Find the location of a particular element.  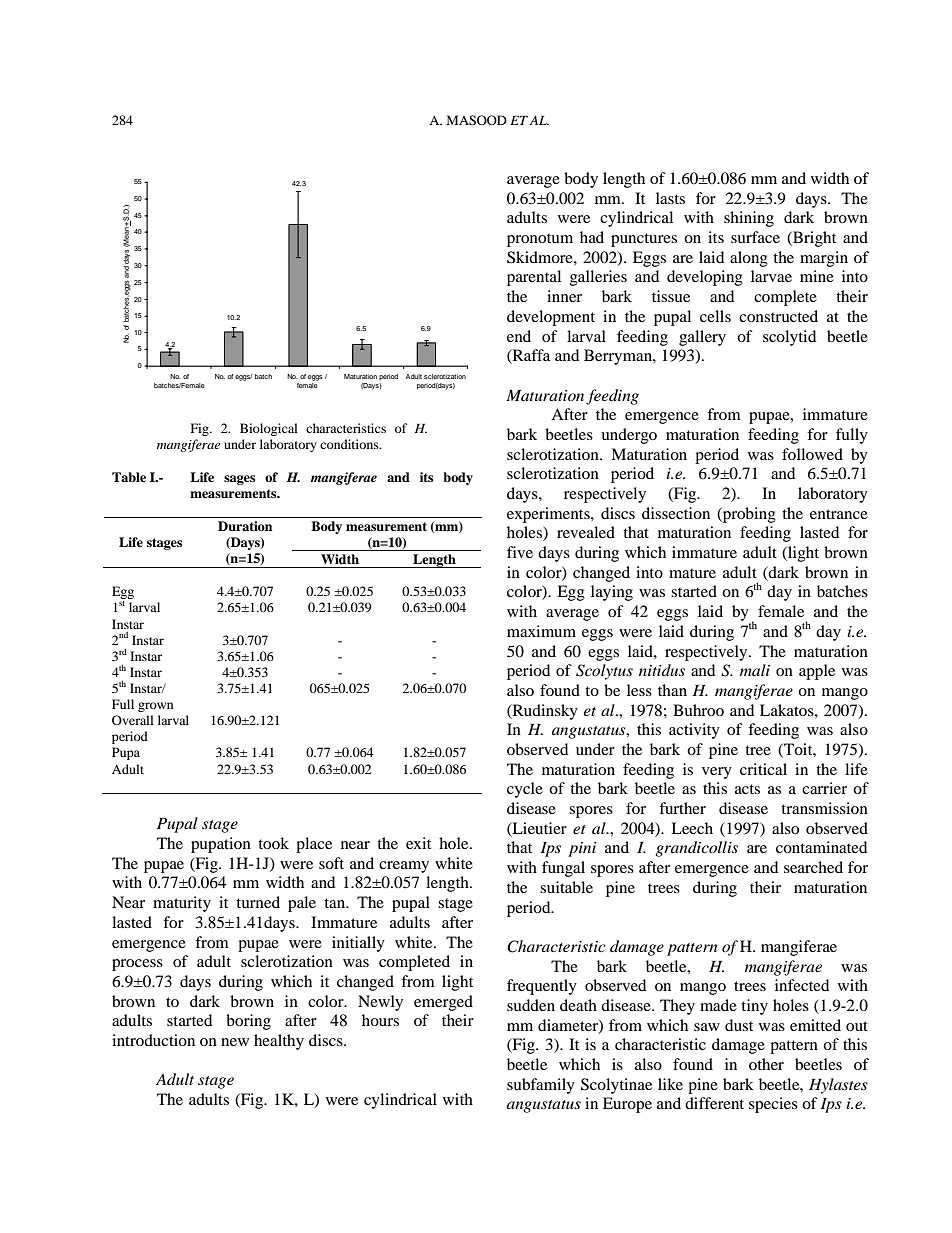

critical is located at coordinates (763, 769).
